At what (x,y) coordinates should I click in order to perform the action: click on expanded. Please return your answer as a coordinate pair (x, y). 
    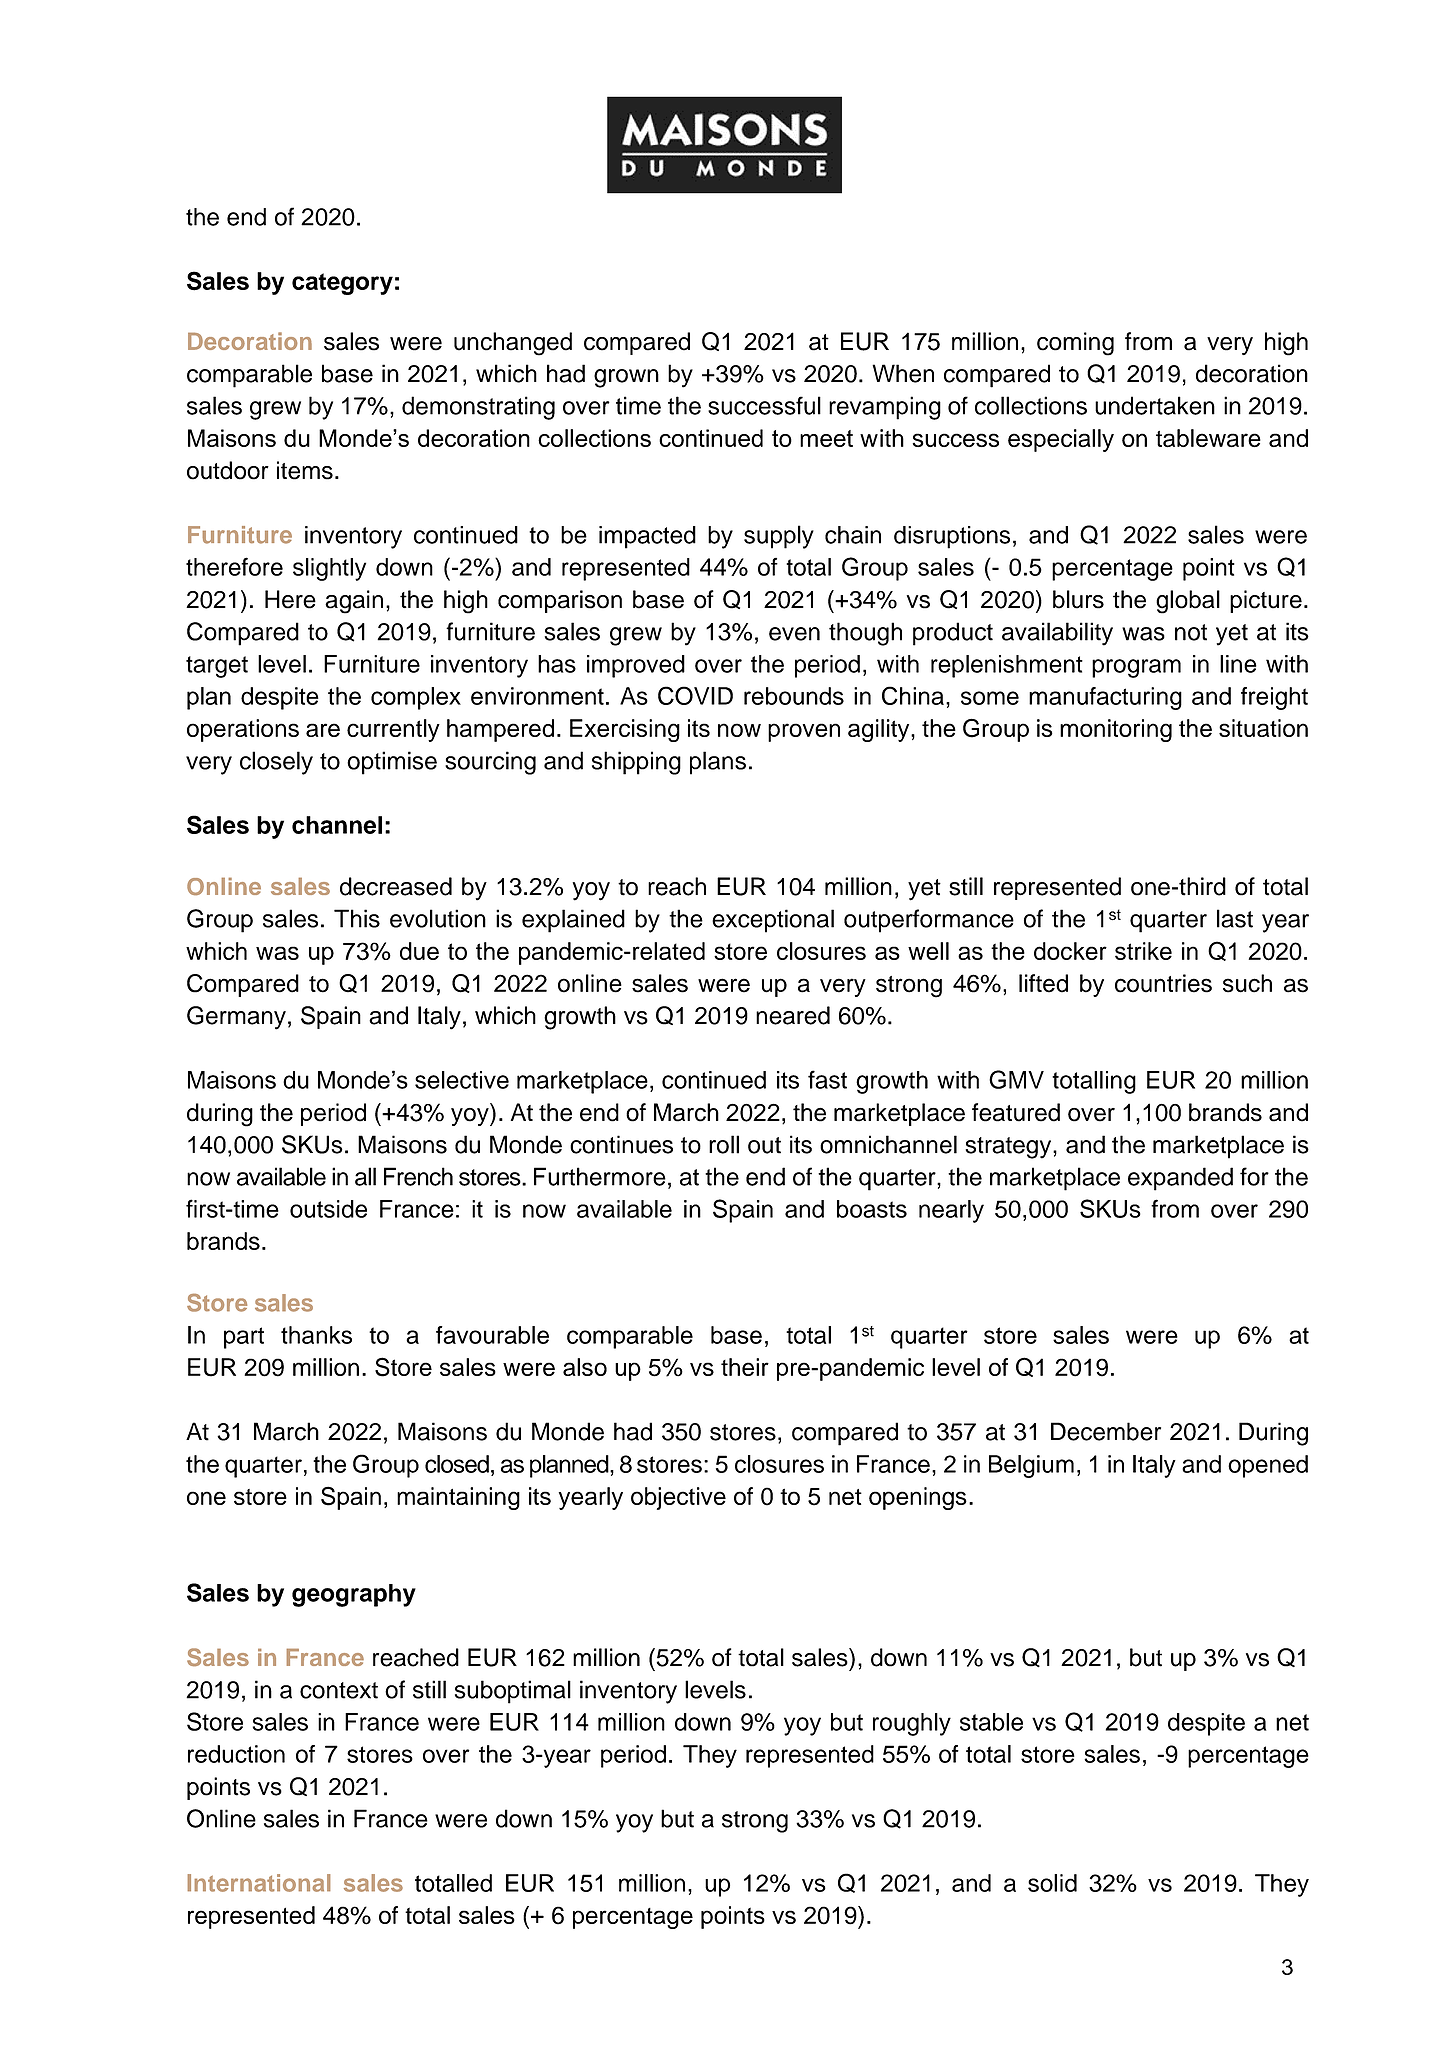
    Looking at the image, I should click on (1180, 1179).
